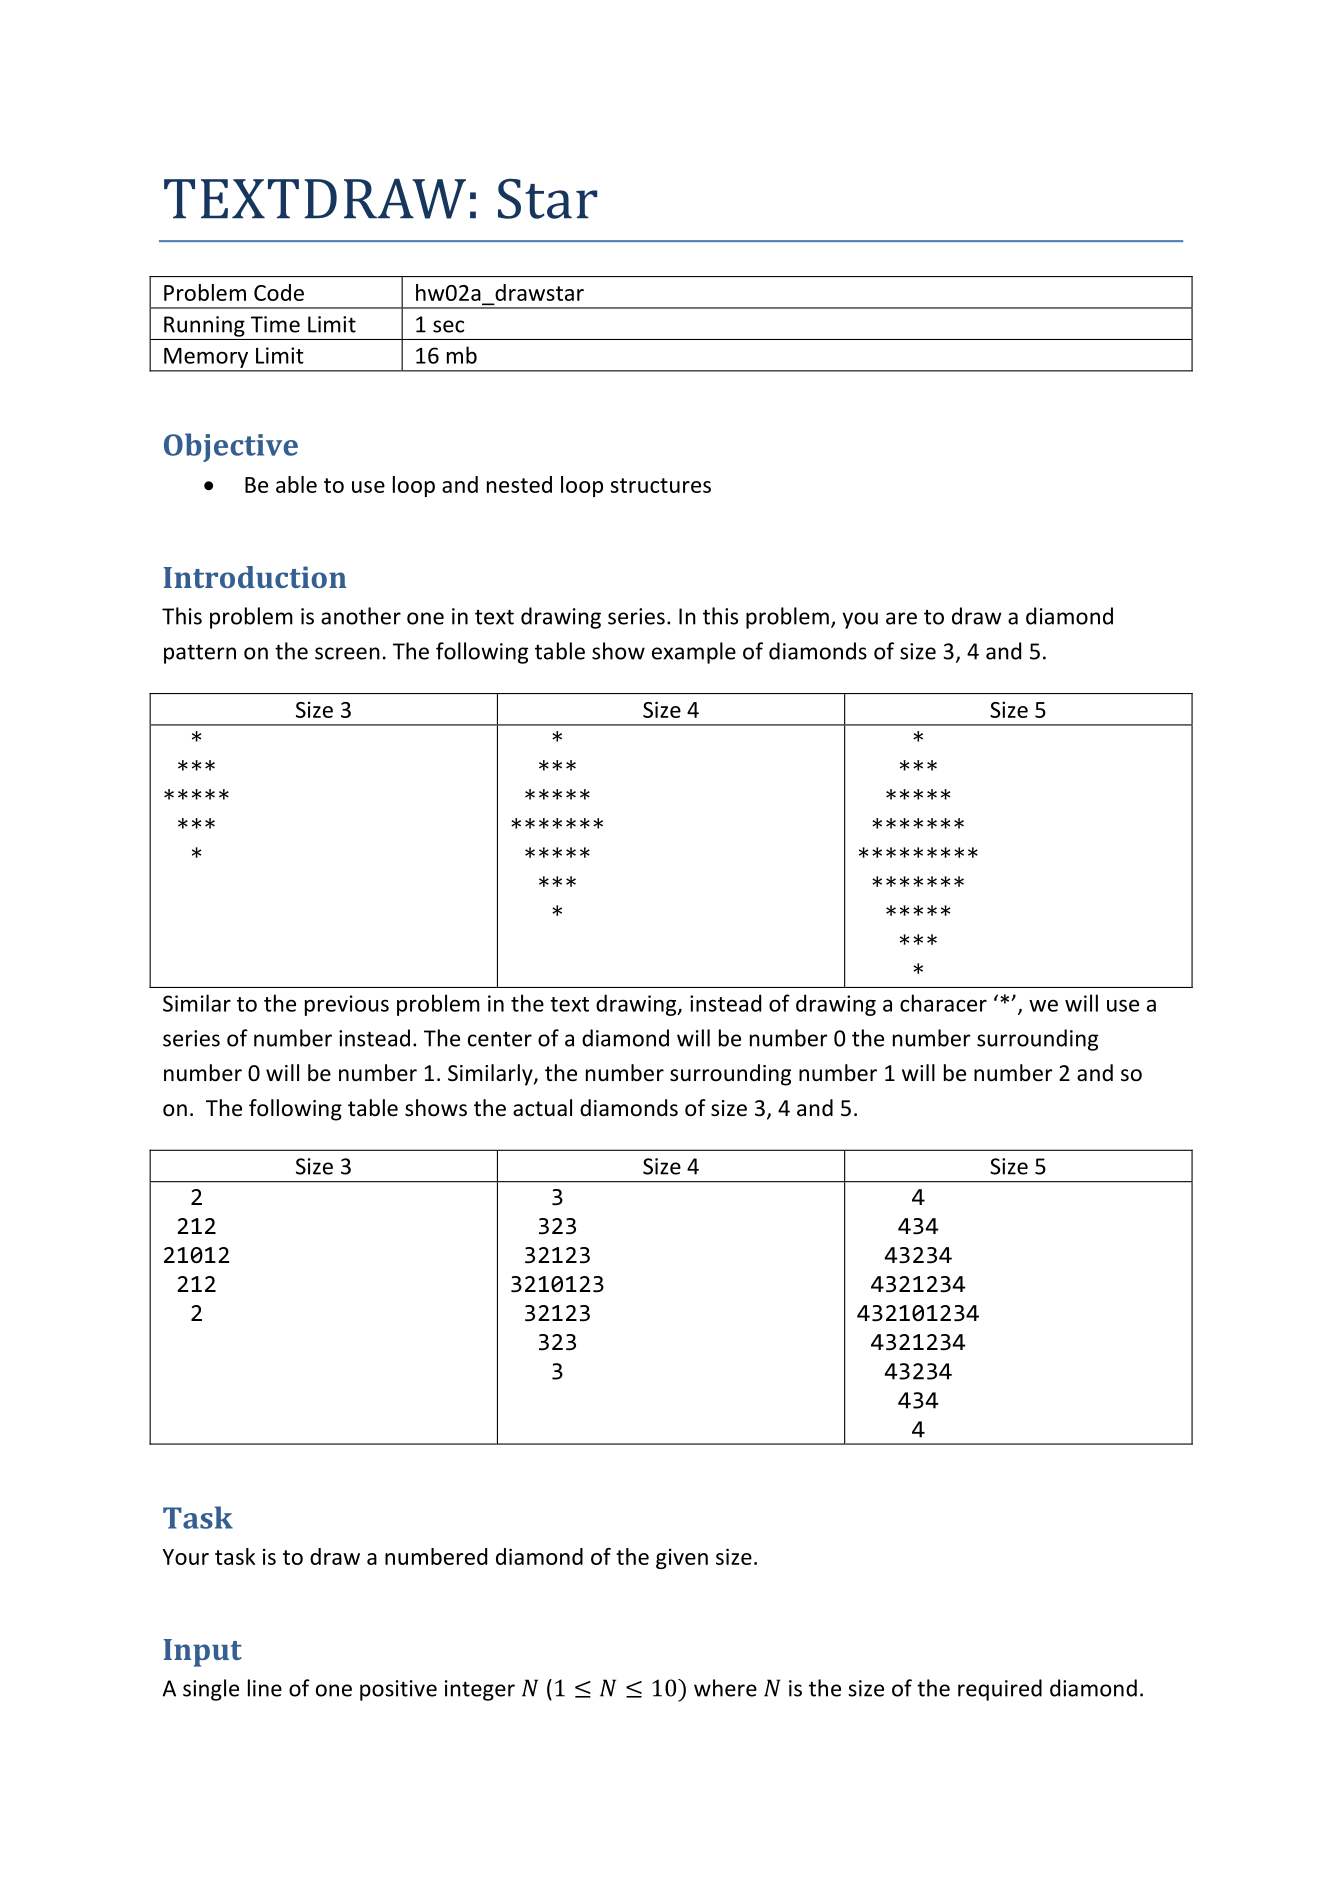  Describe the element at coordinates (1000, 1690) in the screenshot. I see `required` at that location.
